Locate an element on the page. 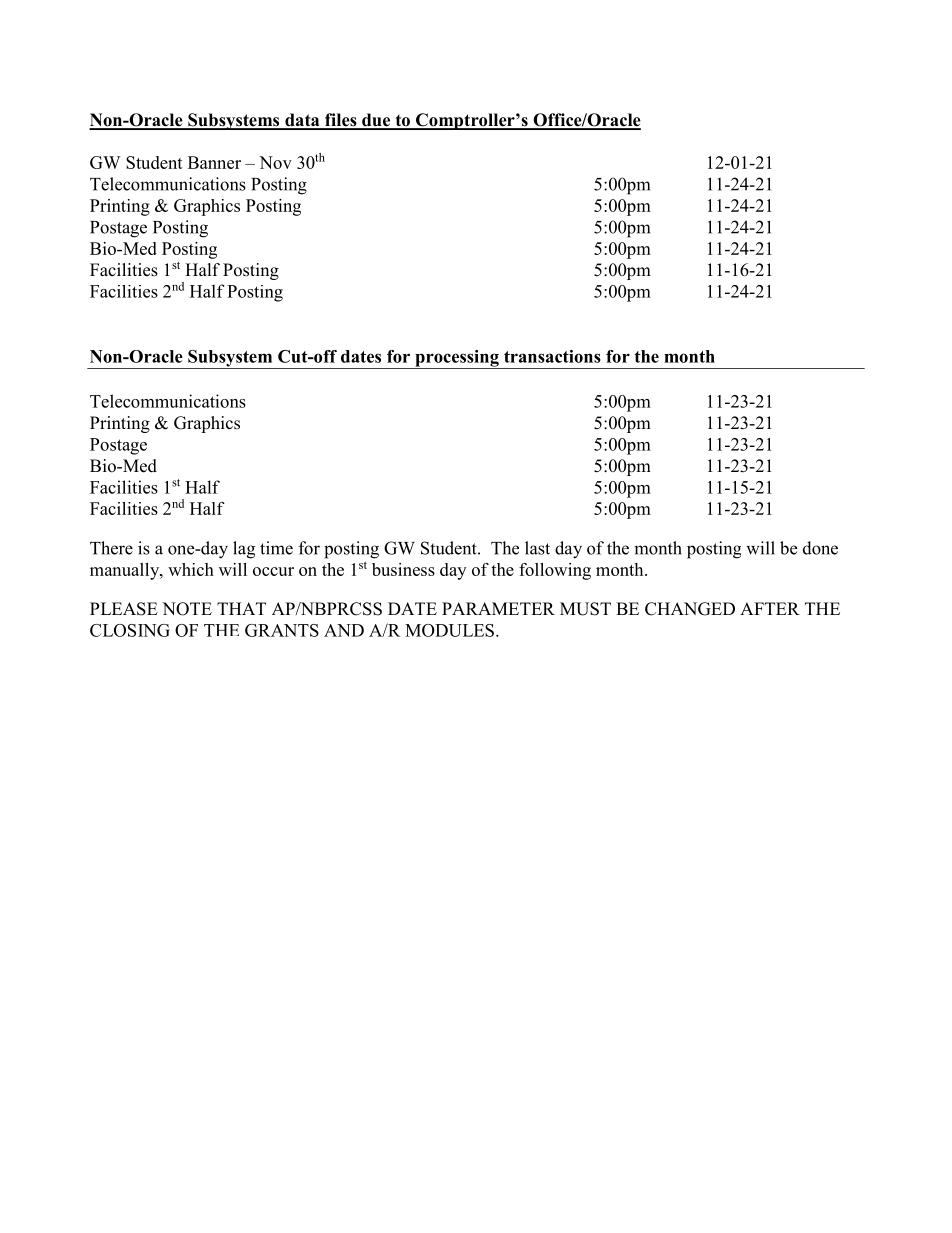 This page has width=952, height=1233. AFTER is located at coordinates (770, 608).
